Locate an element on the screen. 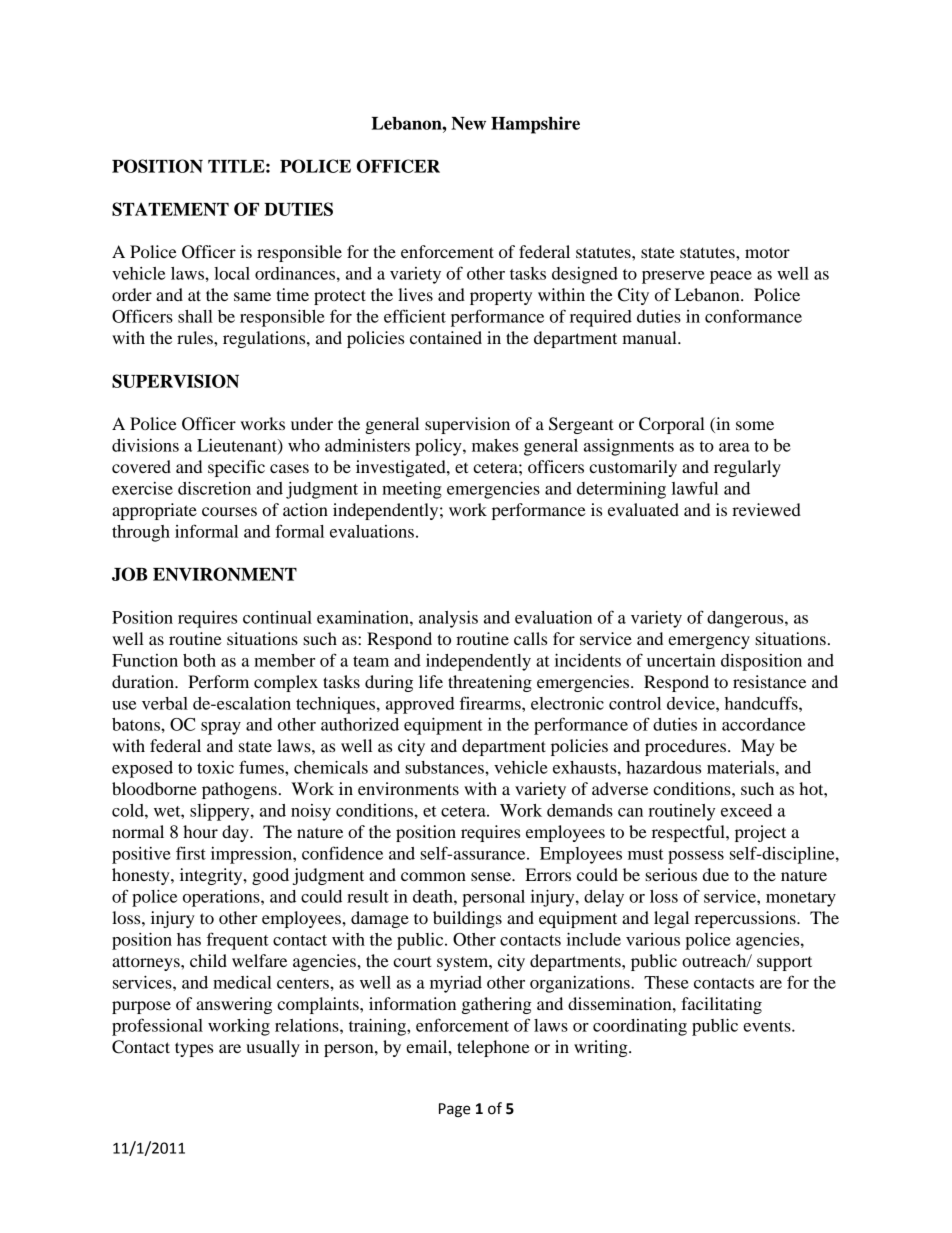 The width and height of the screenshot is (952, 1233). events is located at coordinates (768, 1026).
